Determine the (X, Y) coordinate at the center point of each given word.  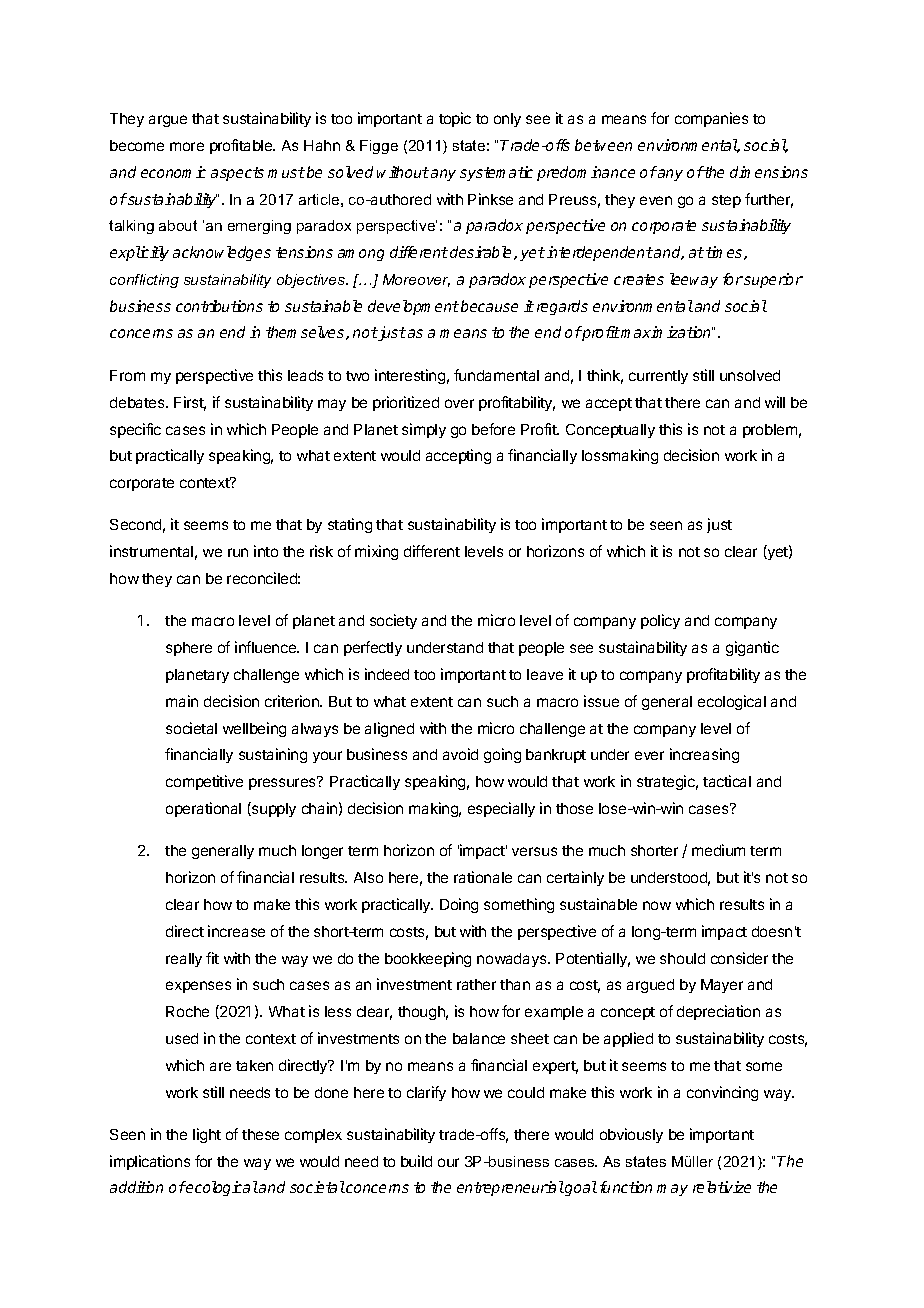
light (207, 1135)
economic (173, 172)
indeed (387, 674)
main (182, 701)
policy (660, 621)
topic (455, 119)
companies (711, 119)
